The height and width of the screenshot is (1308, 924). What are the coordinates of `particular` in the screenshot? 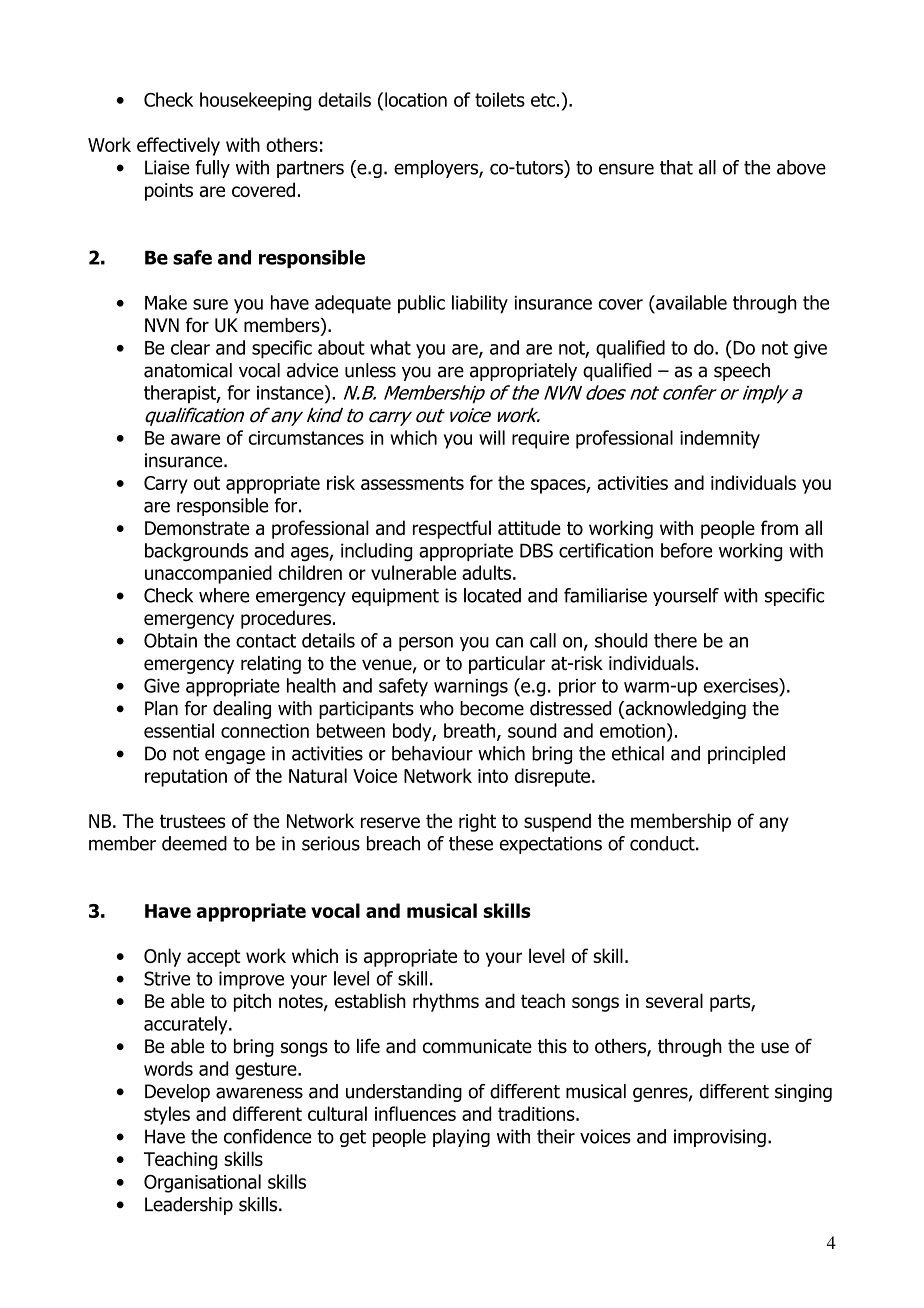 It's located at (507, 665).
